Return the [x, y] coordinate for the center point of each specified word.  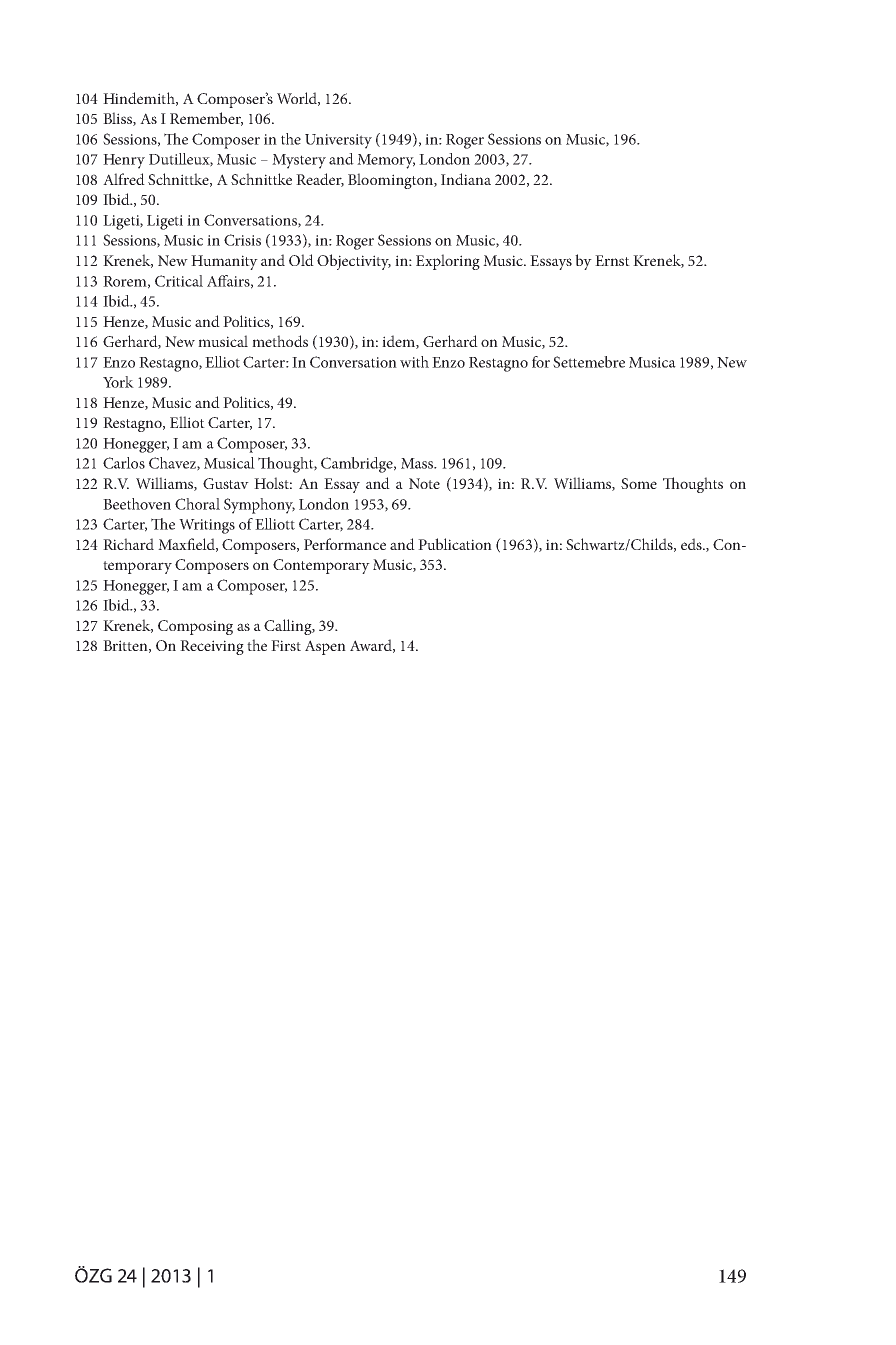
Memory [386, 161]
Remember [206, 119]
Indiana [466, 179]
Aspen [325, 647]
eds [692, 544]
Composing [195, 627]
